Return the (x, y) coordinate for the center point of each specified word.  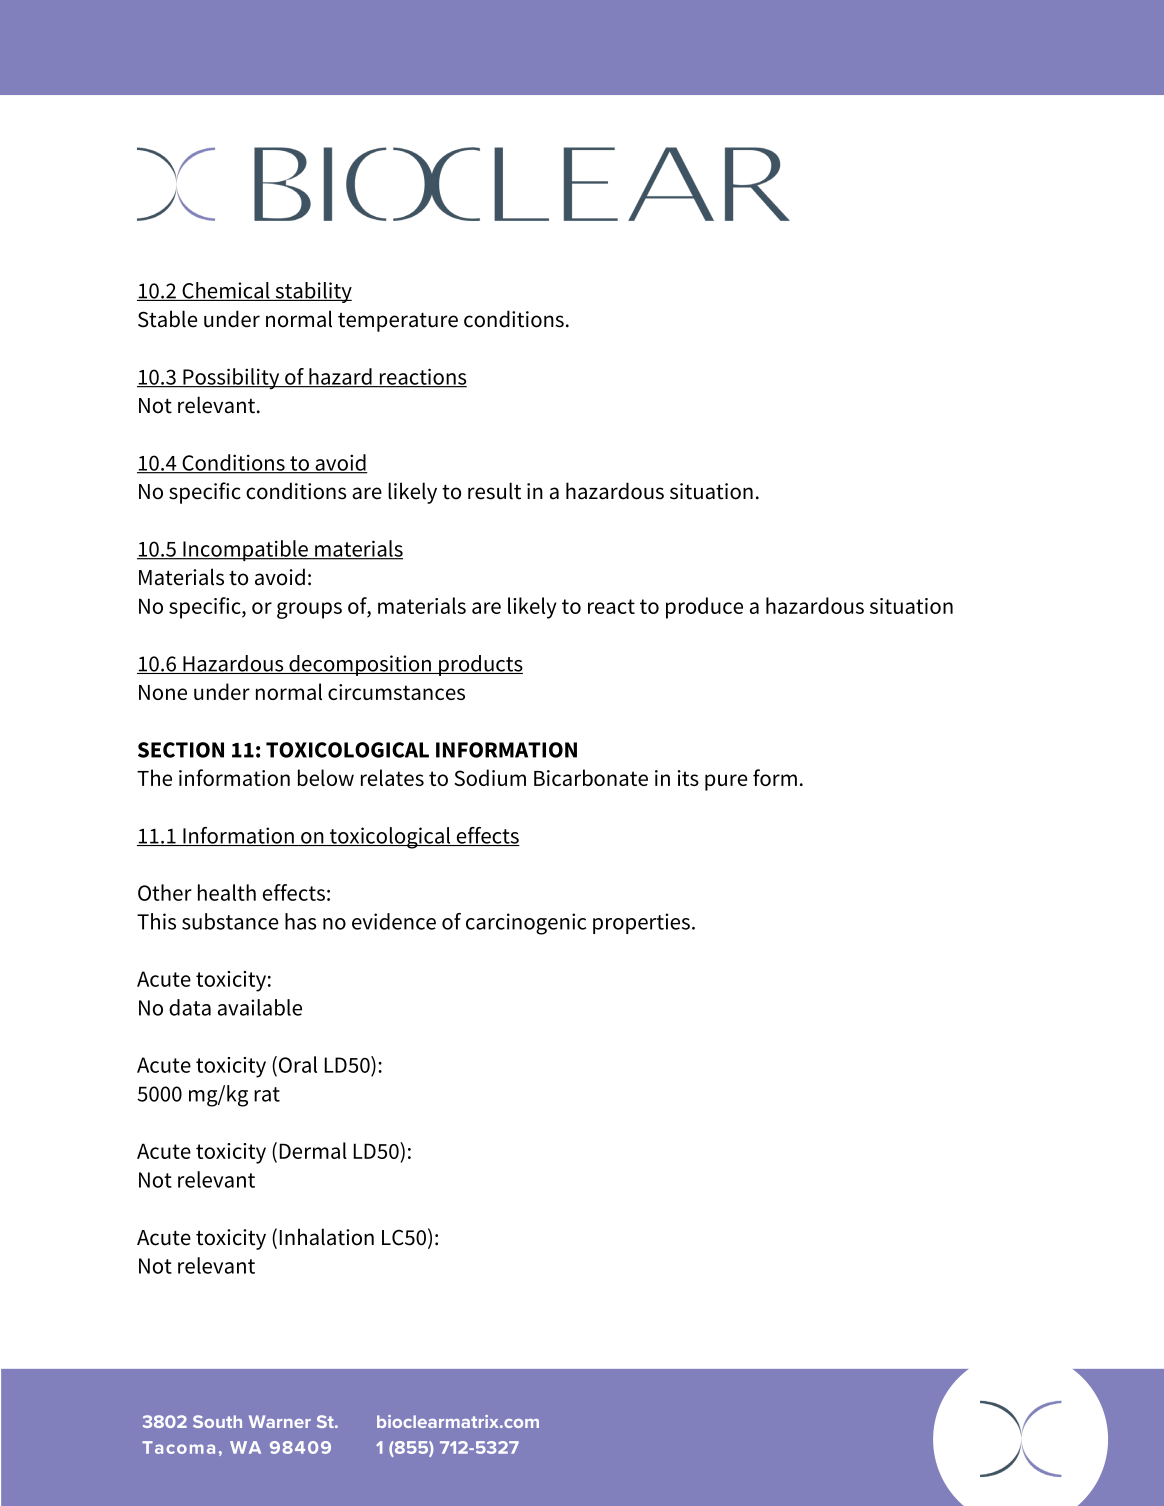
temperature (398, 322)
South (217, 1421)
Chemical (226, 291)
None (163, 692)
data (190, 1007)
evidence (394, 921)
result (494, 491)
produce (704, 608)
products (480, 665)
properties (641, 923)
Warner (280, 1421)
